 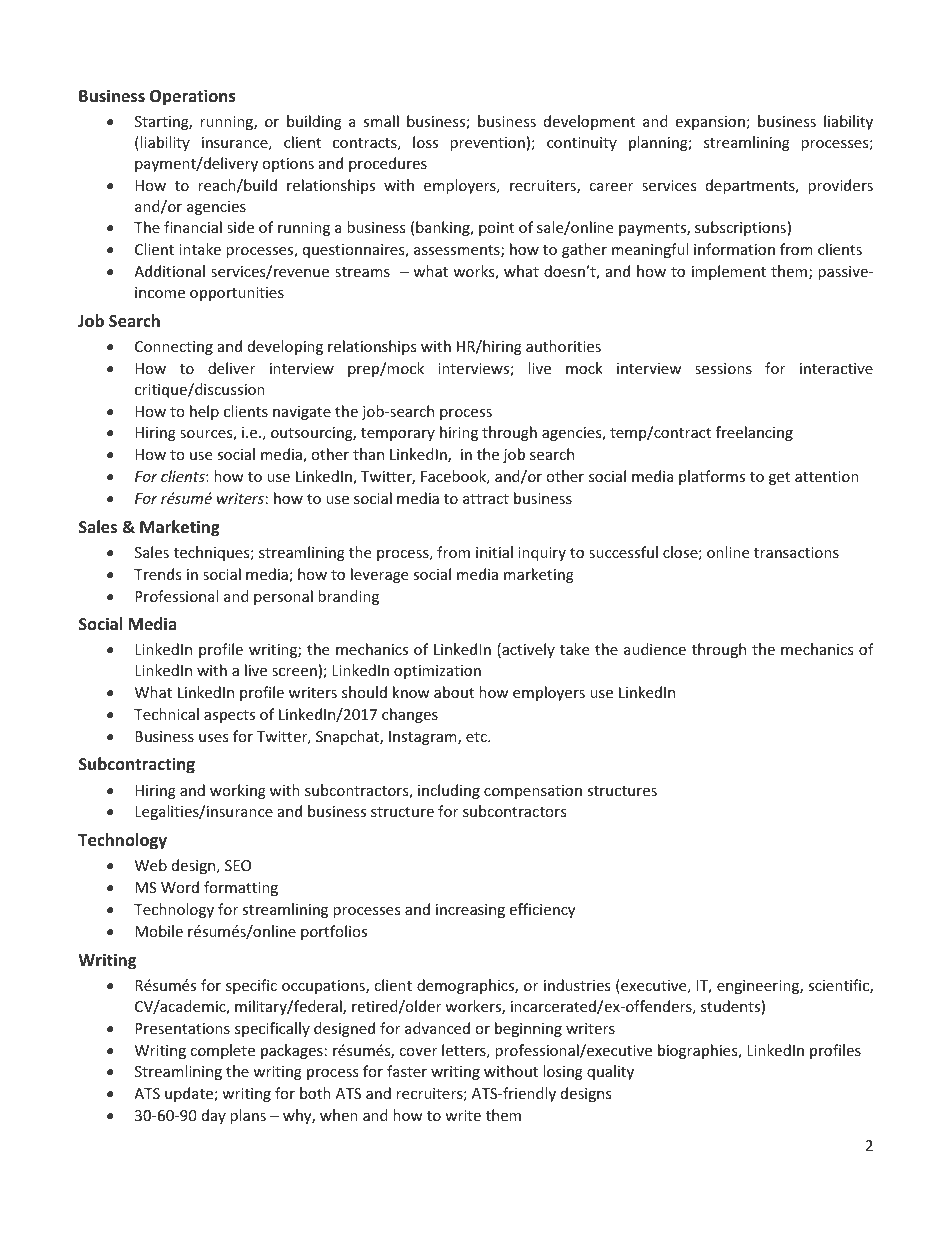 I want to click on prevention, so click(x=487, y=144).
